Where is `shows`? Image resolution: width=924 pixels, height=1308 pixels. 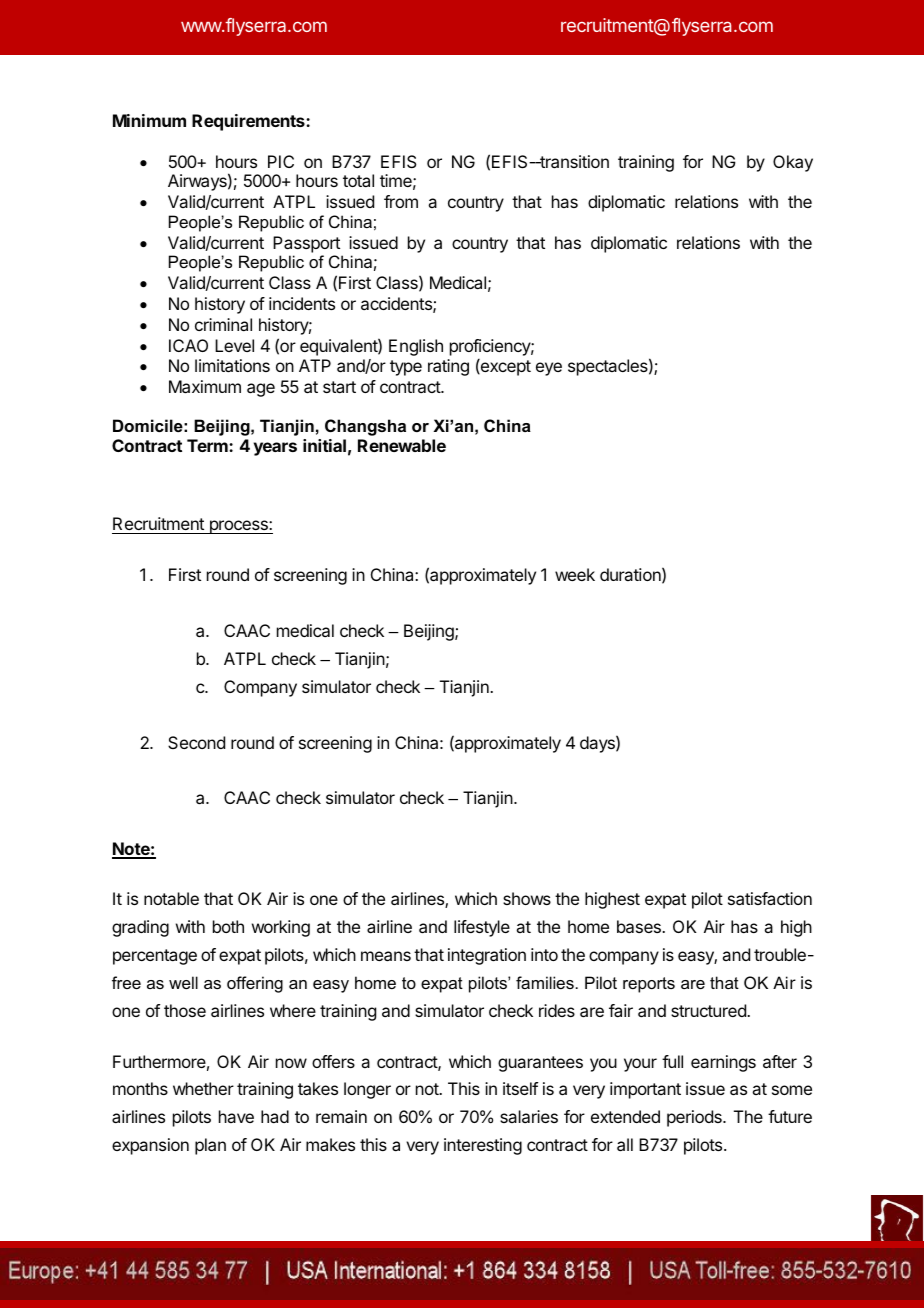 shows is located at coordinates (527, 898).
